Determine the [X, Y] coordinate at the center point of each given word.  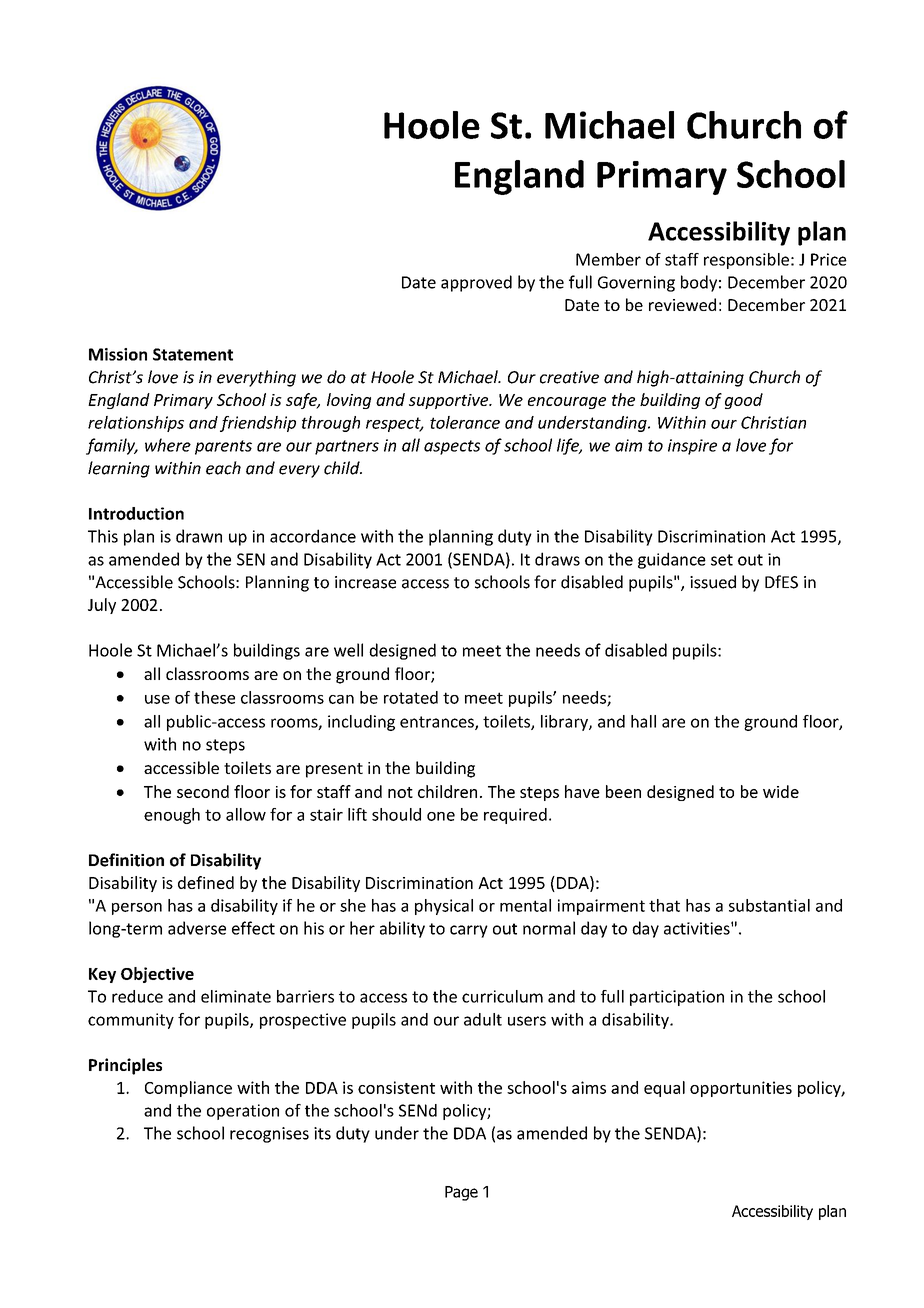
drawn [199, 536]
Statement [193, 354]
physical [444, 907]
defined [206, 882]
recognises [269, 1135]
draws [557, 559]
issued [713, 582]
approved [476, 283]
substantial [769, 905]
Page [461, 1193]
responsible [746, 261]
